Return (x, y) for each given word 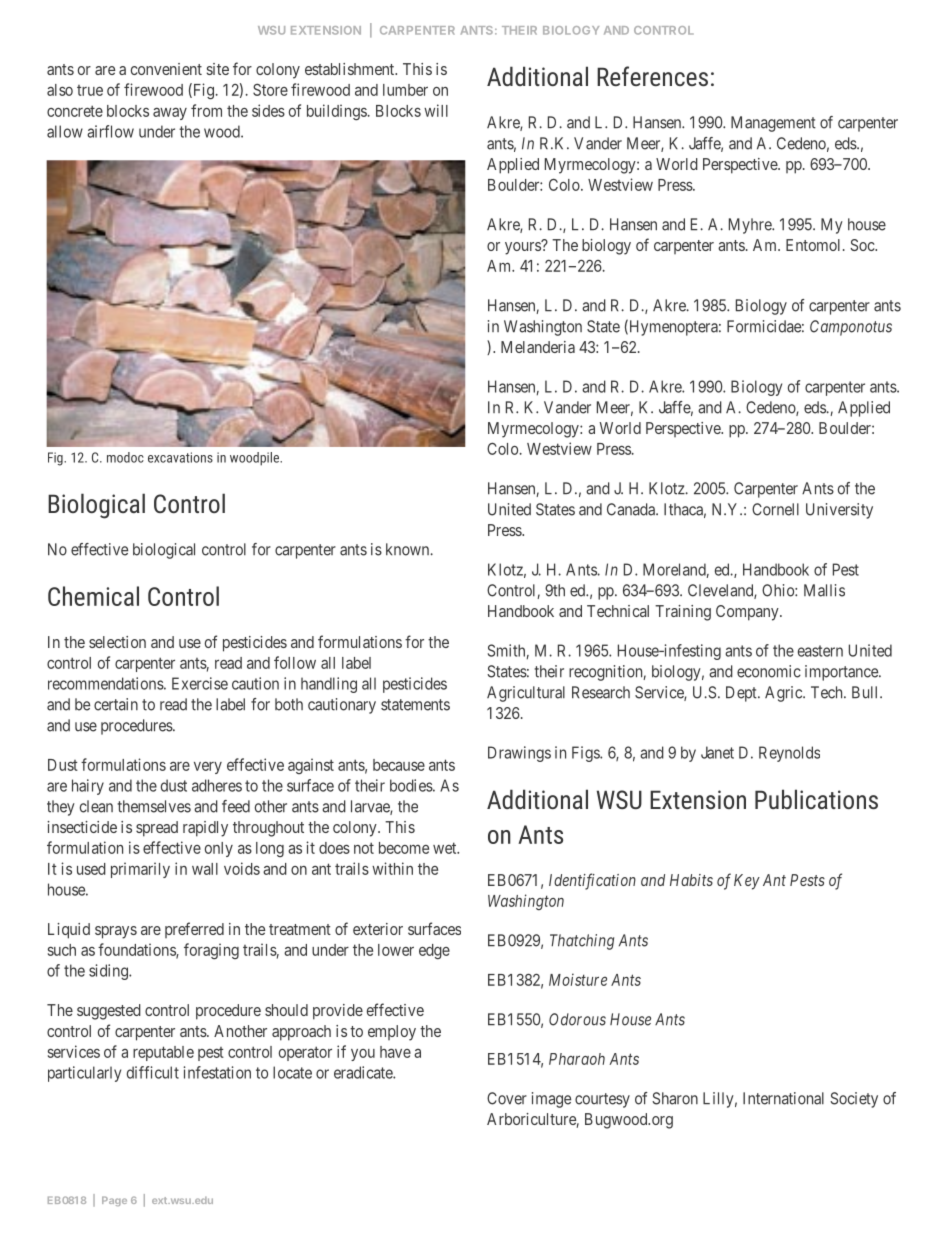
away (170, 113)
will (436, 110)
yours (524, 248)
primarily (140, 870)
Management (773, 124)
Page (114, 1201)
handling (329, 685)
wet (446, 848)
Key (747, 882)
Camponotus (851, 328)
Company (748, 613)
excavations (180, 457)
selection (117, 642)
